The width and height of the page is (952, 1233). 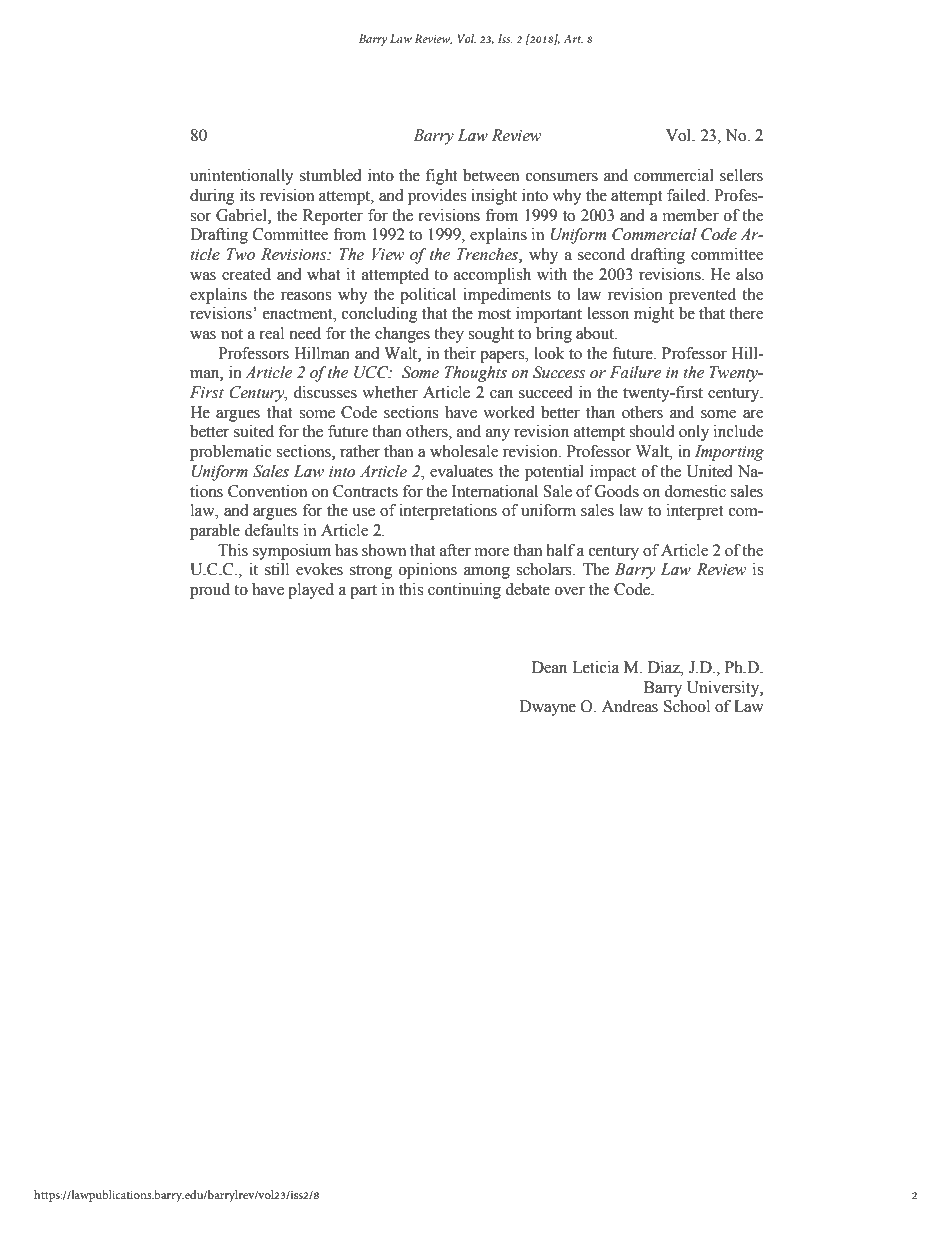 I want to click on suited, so click(x=254, y=431).
